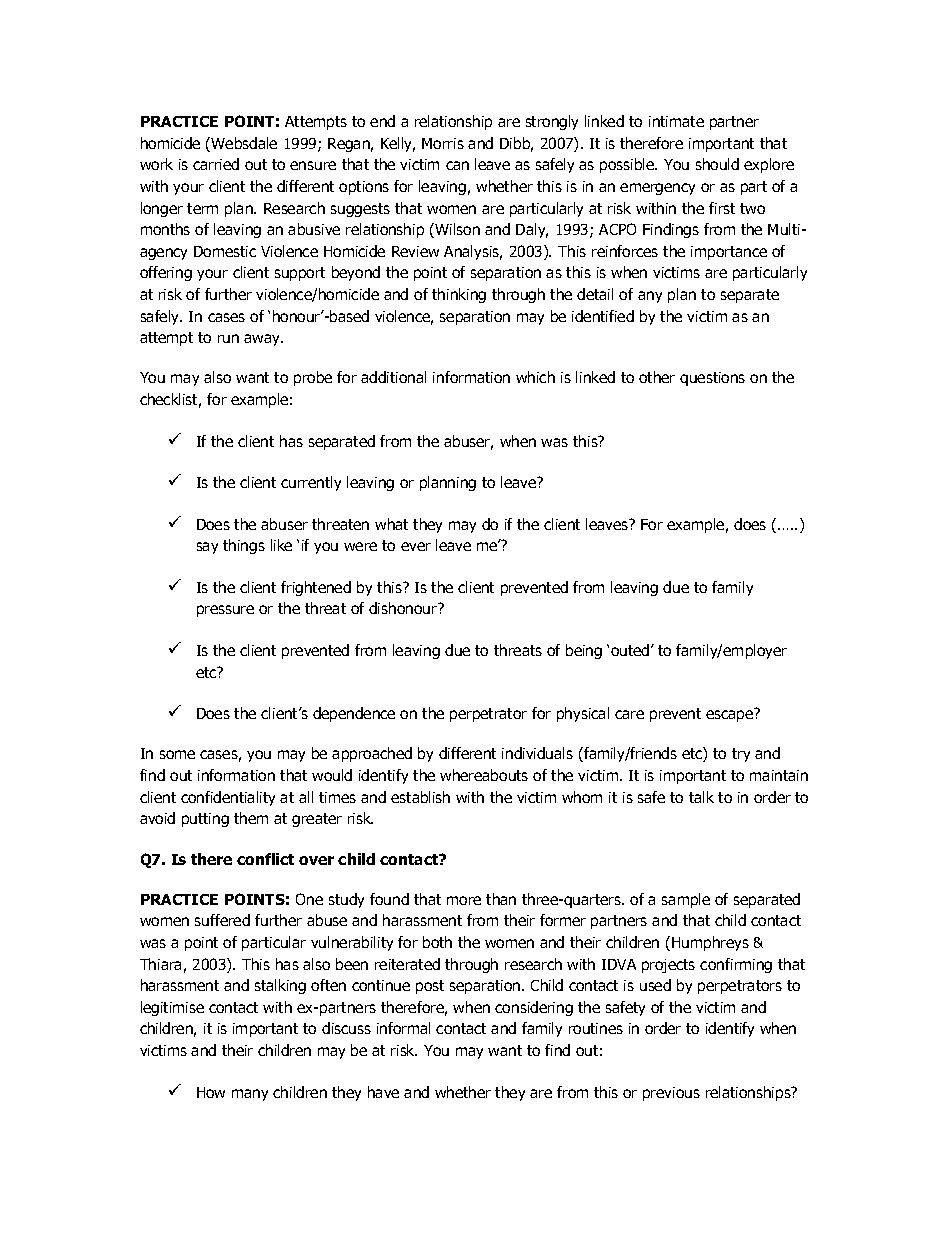  What do you see at coordinates (457, 165) in the screenshot?
I see `can` at bounding box center [457, 165].
